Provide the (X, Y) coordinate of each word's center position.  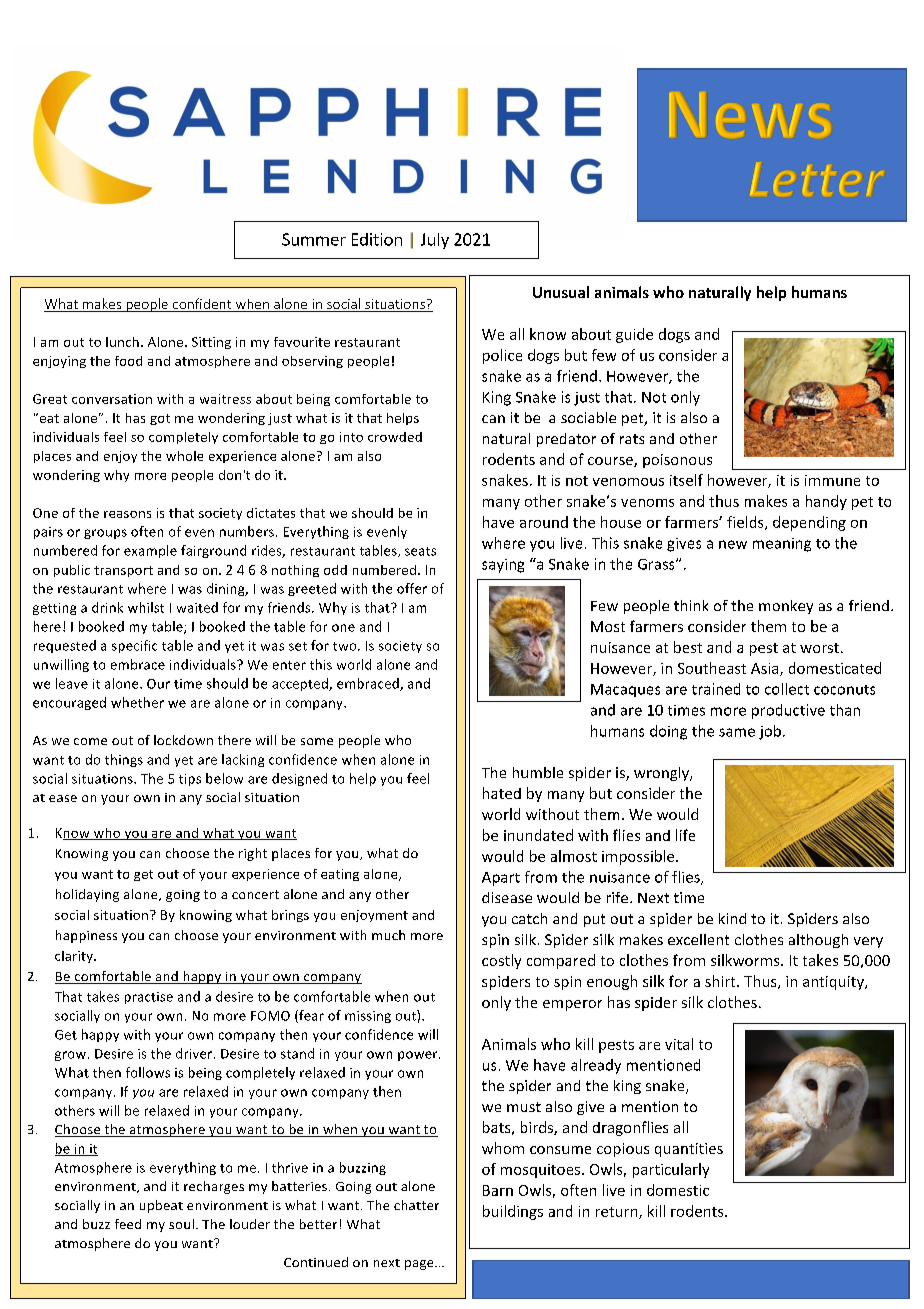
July (435, 241)
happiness (86, 936)
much (388, 935)
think (691, 605)
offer (412, 588)
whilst (146, 607)
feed (128, 1224)
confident (202, 305)
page (420, 1265)
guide (634, 335)
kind (732, 918)
